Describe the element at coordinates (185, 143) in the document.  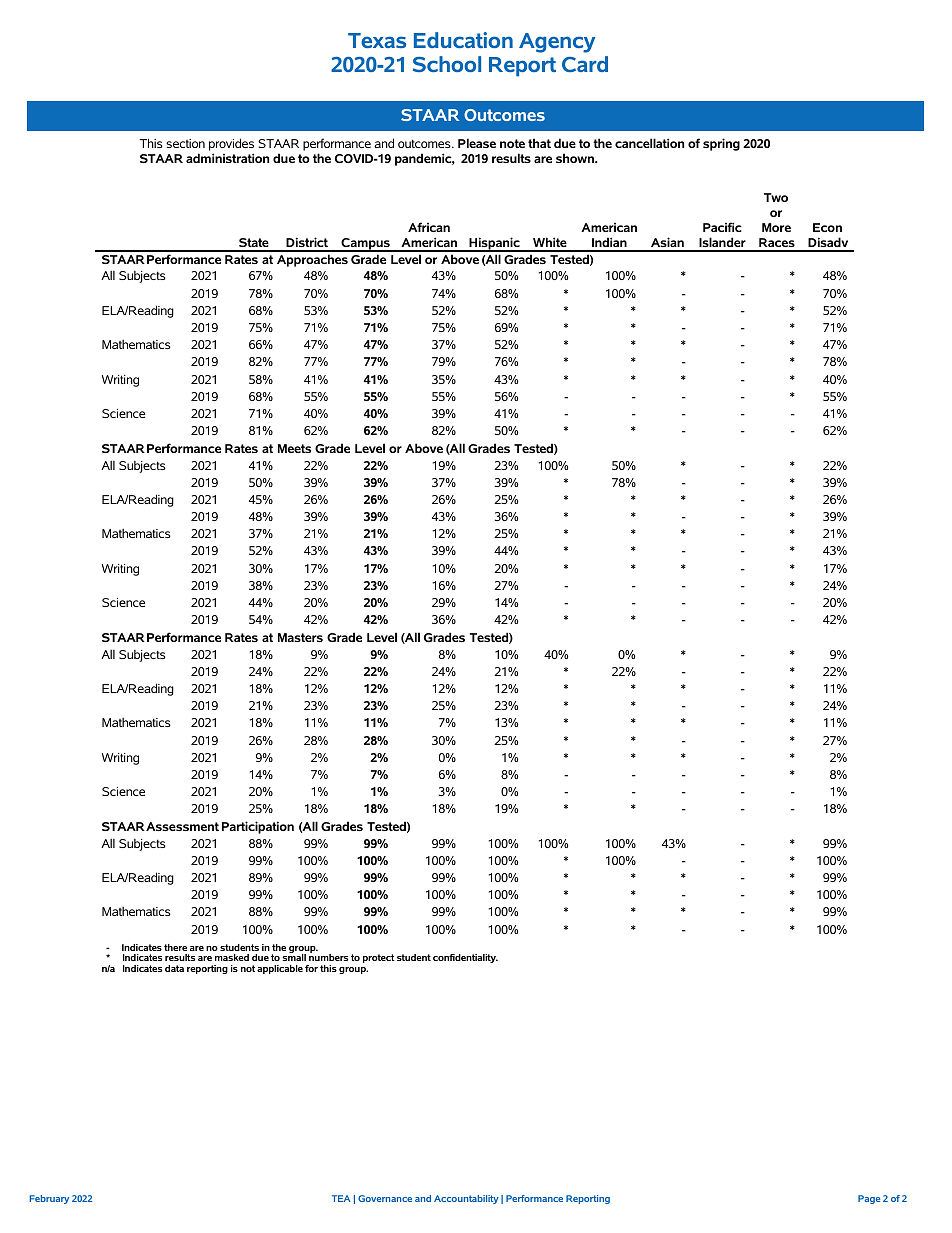
I see `section` at that location.
